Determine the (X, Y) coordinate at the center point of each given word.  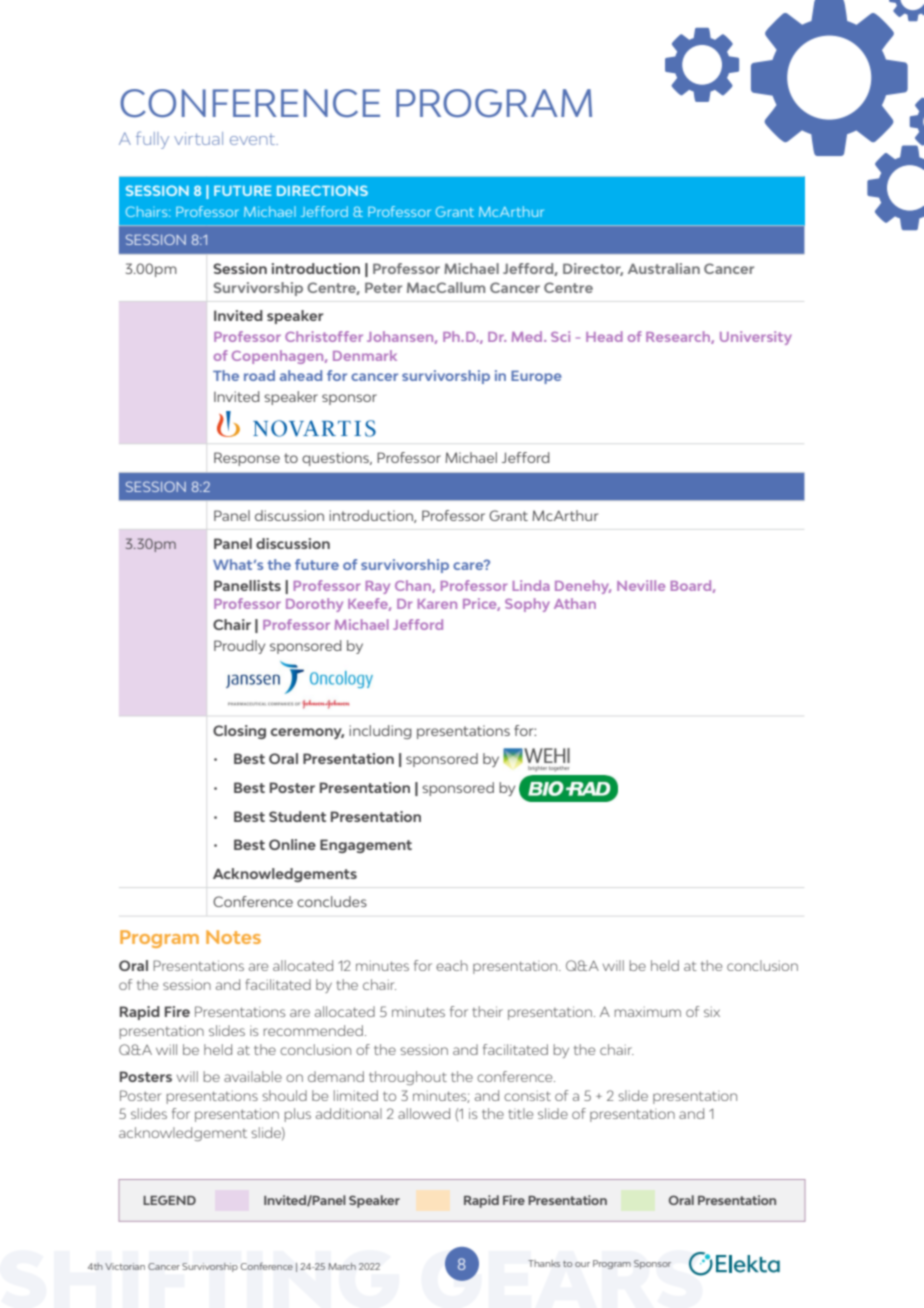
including (380, 732)
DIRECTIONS (322, 190)
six (712, 1012)
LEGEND (169, 1200)
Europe (536, 377)
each (452, 965)
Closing (239, 732)
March (342, 1266)
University (756, 338)
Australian (664, 268)
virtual (198, 138)
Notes (233, 937)
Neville (641, 585)
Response (247, 459)
